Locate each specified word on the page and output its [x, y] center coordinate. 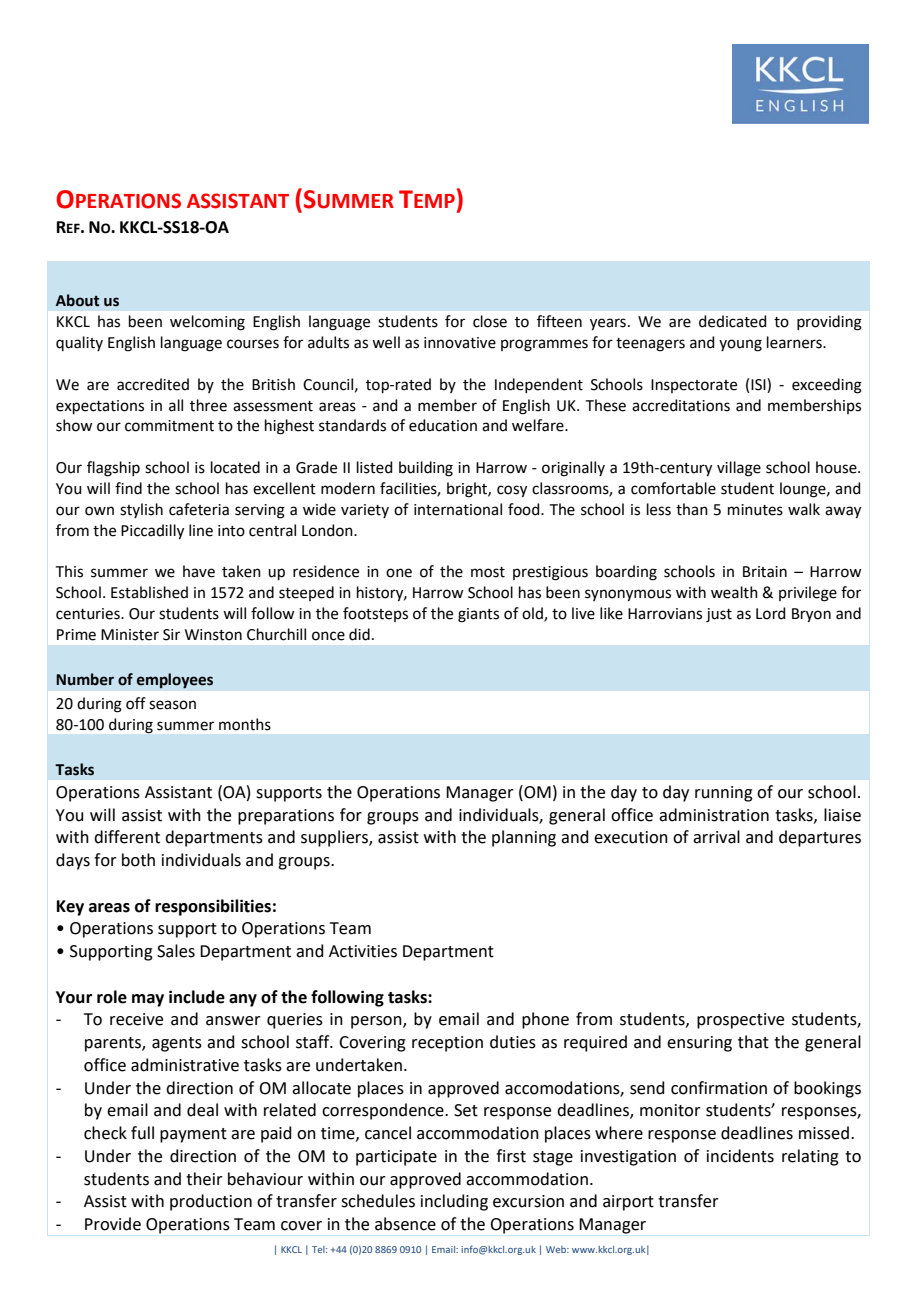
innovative [460, 343]
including [454, 1202]
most [488, 572]
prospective [740, 1021]
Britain [765, 572]
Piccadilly [152, 532]
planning [524, 838]
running [724, 794]
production [211, 1202]
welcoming [207, 323]
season [172, 705]
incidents [740, 1156]
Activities [363, 951]
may [148, 1000]
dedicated [733, 321]
